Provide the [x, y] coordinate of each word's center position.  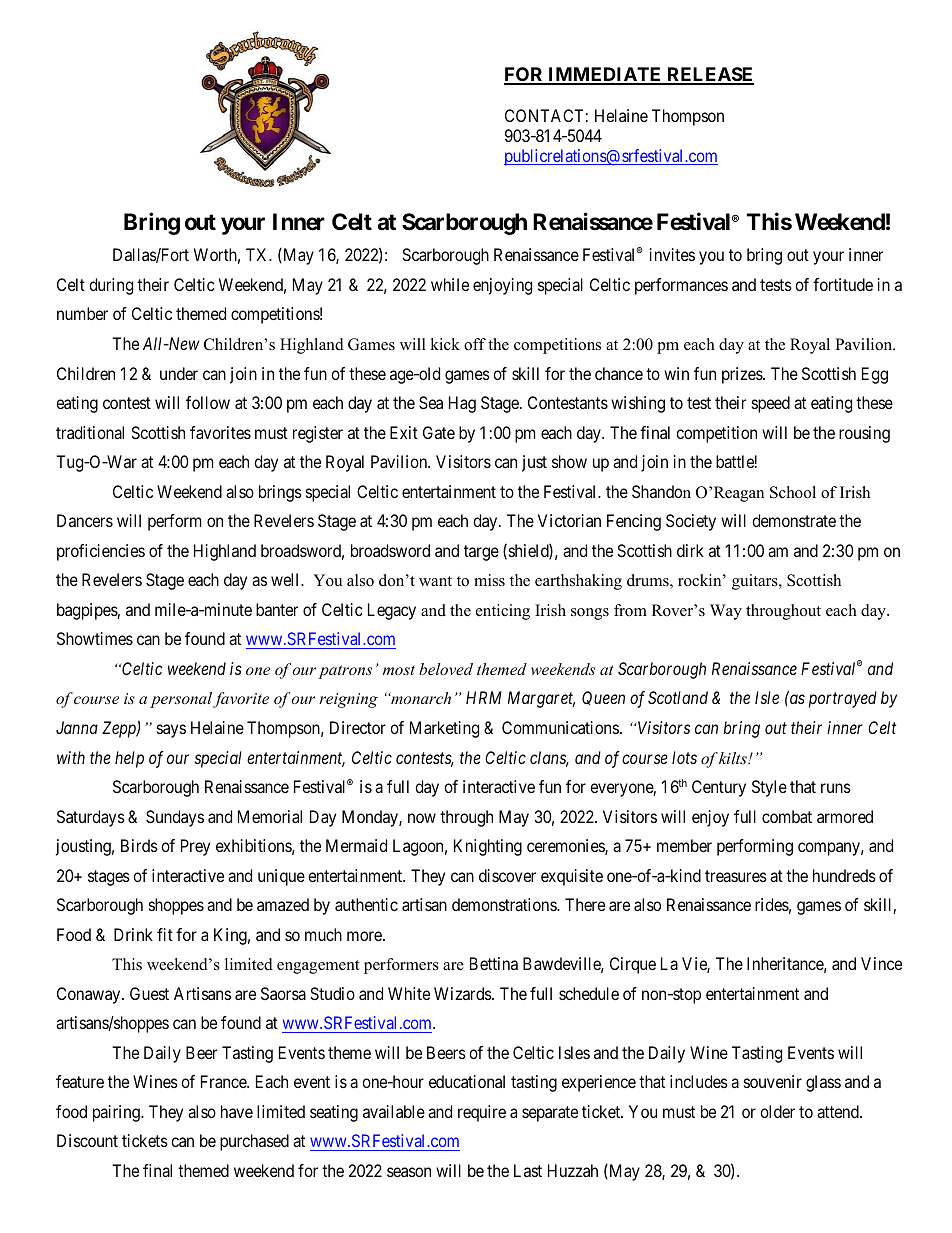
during [111, 286]
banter [277, 609]
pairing [117, 1113]
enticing [503, 612]
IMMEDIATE [605, 75]
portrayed [843, 699]
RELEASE [709, 75]
